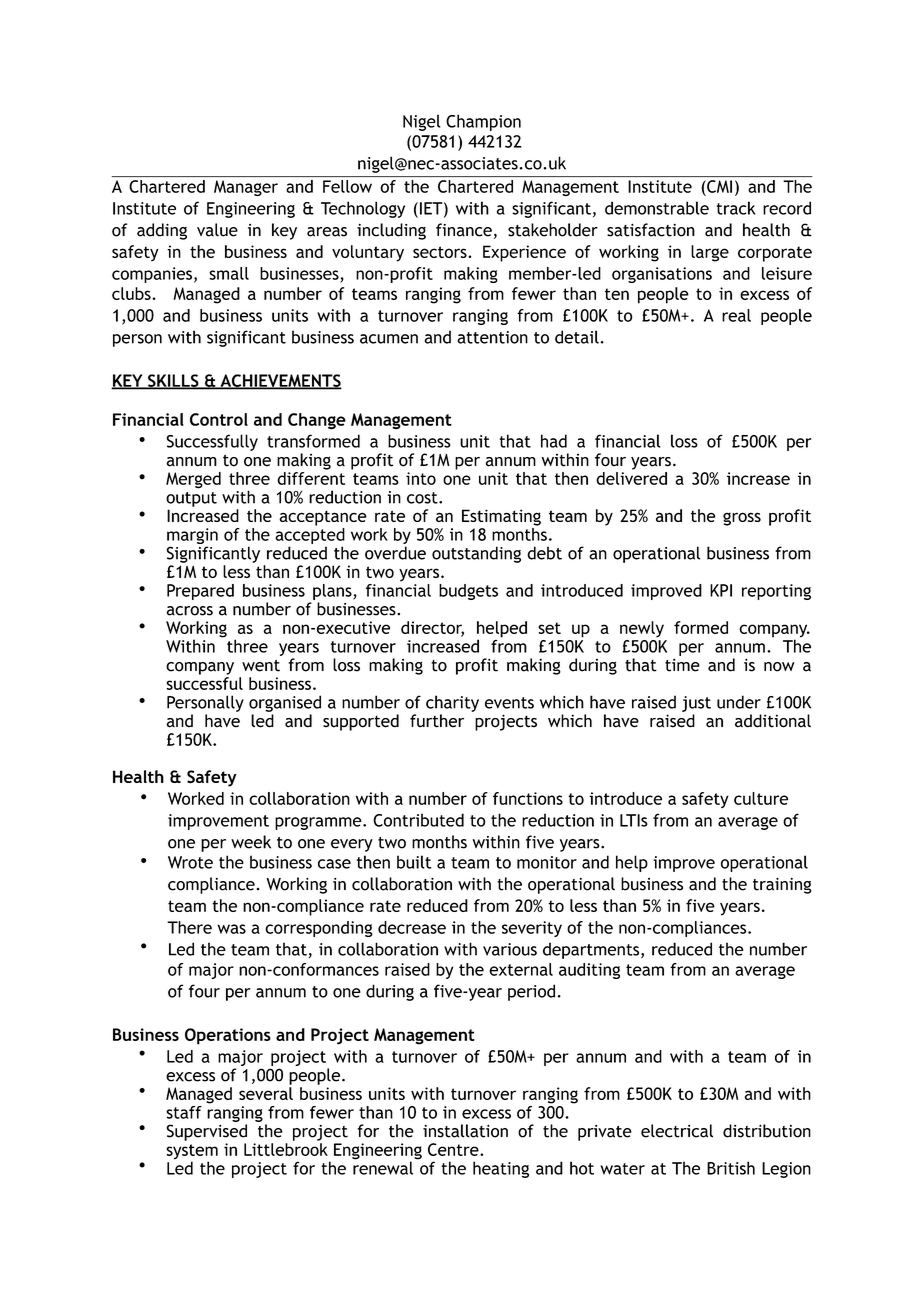  Describe the element at coordinates (483, 122) in the document. I see `Champion` at that location.
